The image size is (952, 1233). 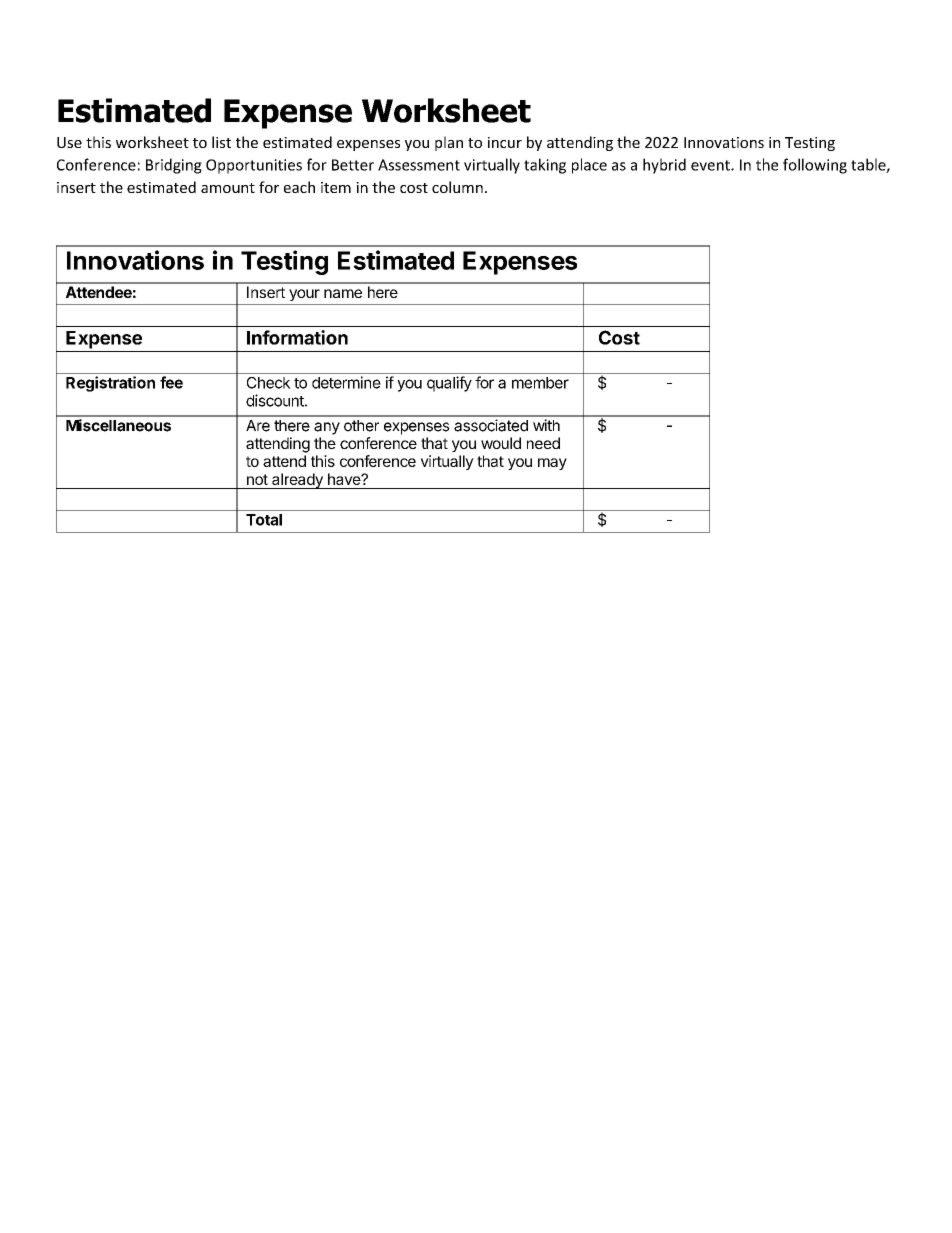 What do you see at coordinates (543, 443) in the screenshot?
I see `need` at bounding box center [543, 443].
